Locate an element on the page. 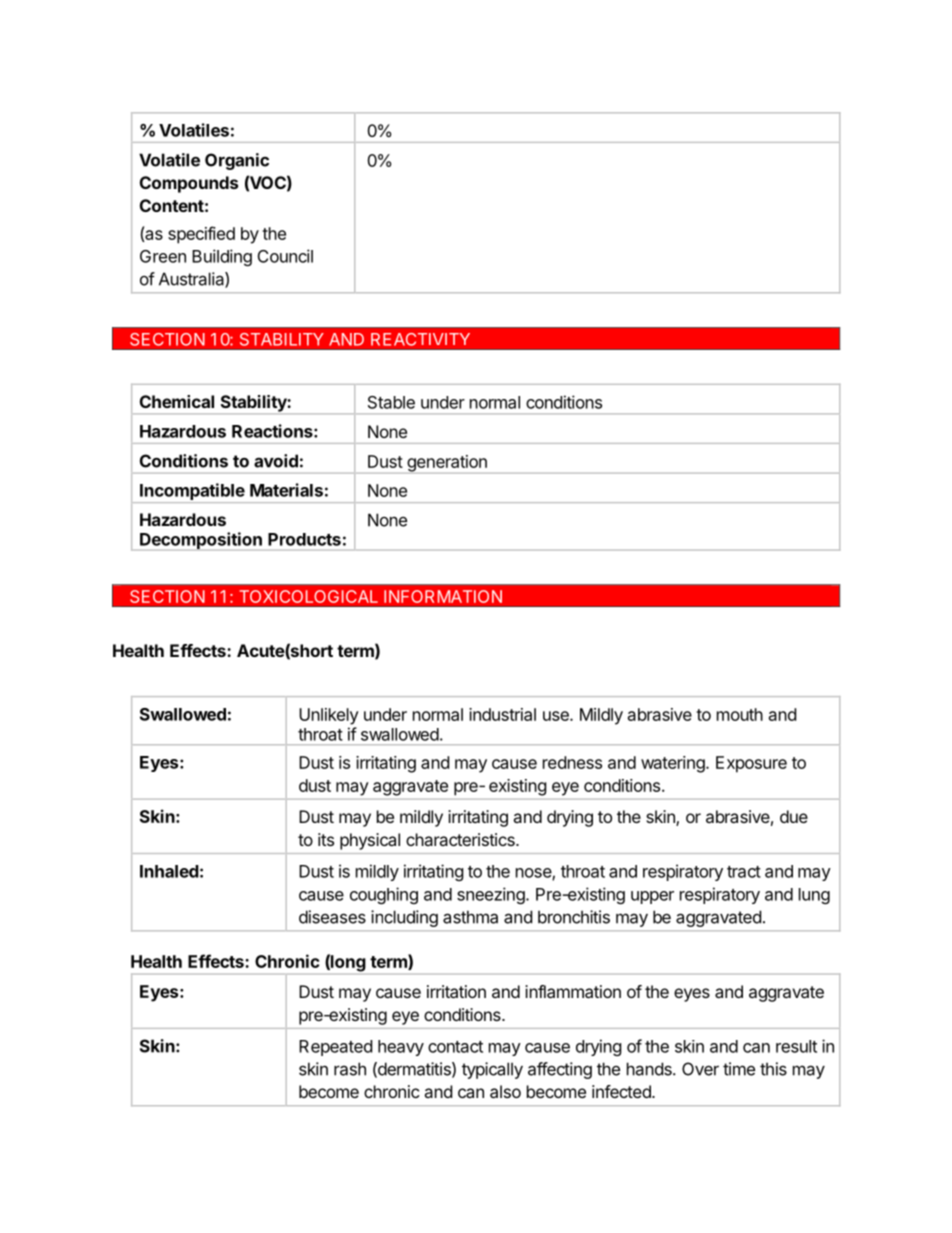  Repeated is located at coordinates (335, 1048).
